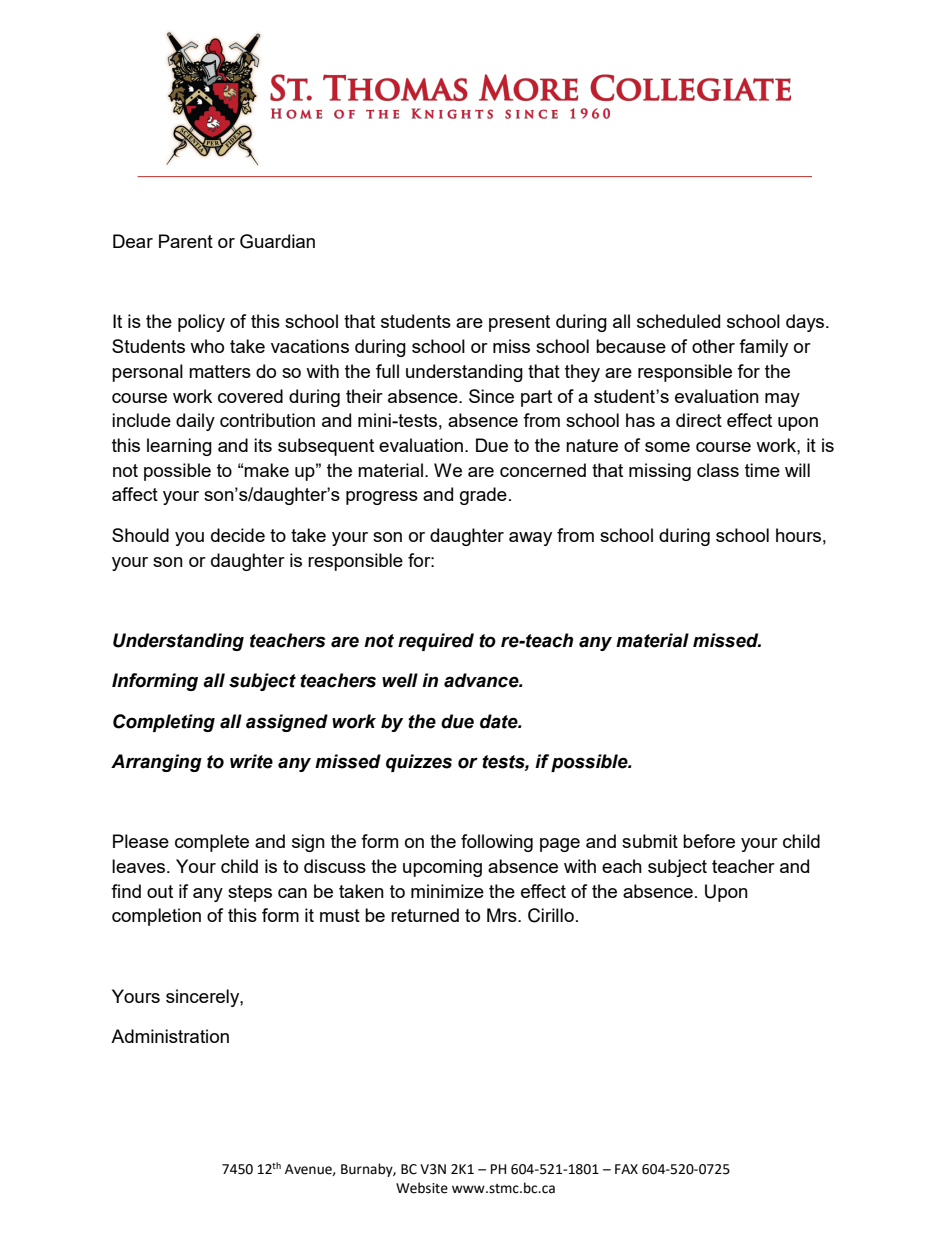 The image size is (952, 1233). Describe the element at coordinates (422, 1188) in the screenshot. I see `Website` at that location.
